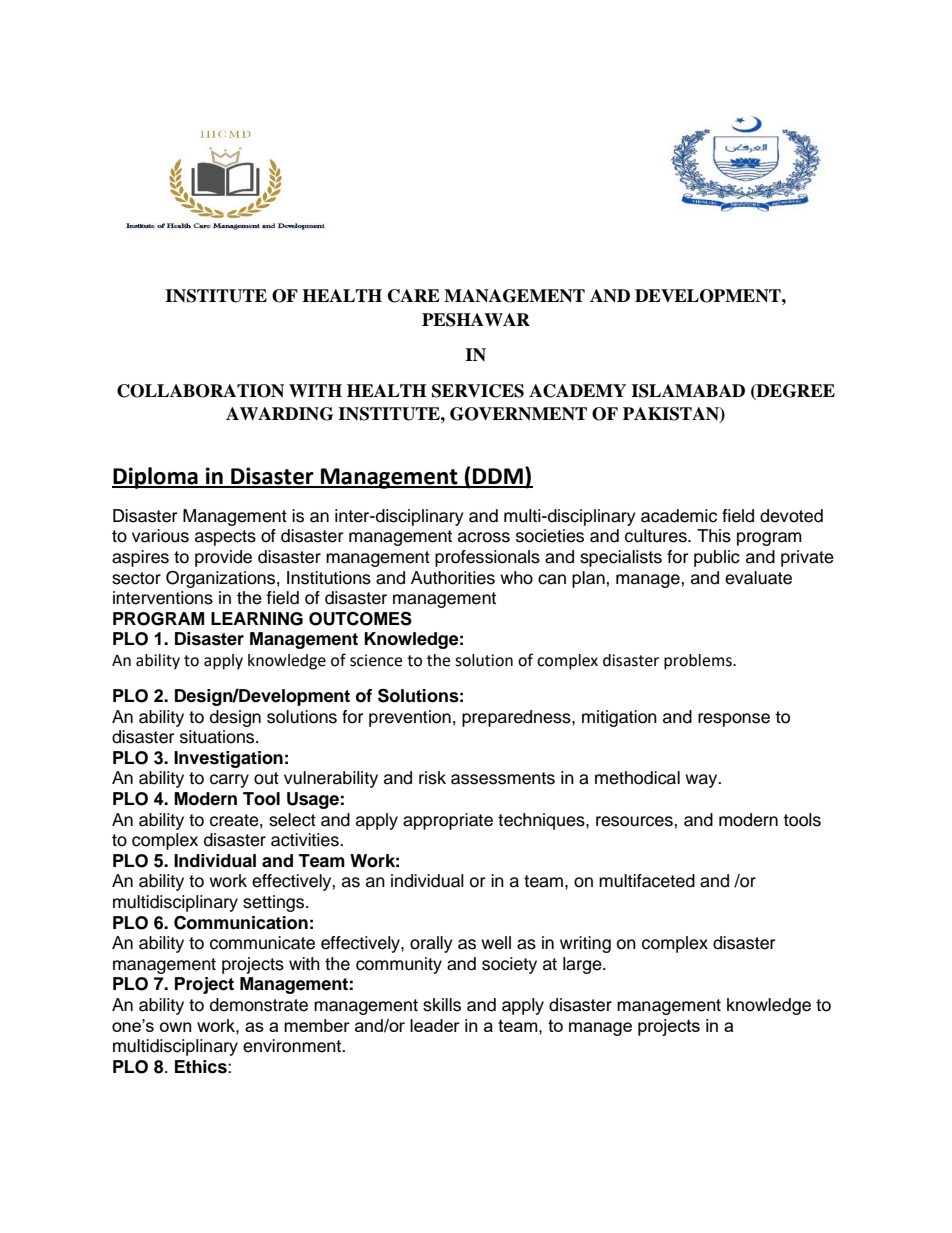  What do you see at coordinates (228, 759) in the screenshot?
I see `Investigation` at bounding box center [228, 759].
